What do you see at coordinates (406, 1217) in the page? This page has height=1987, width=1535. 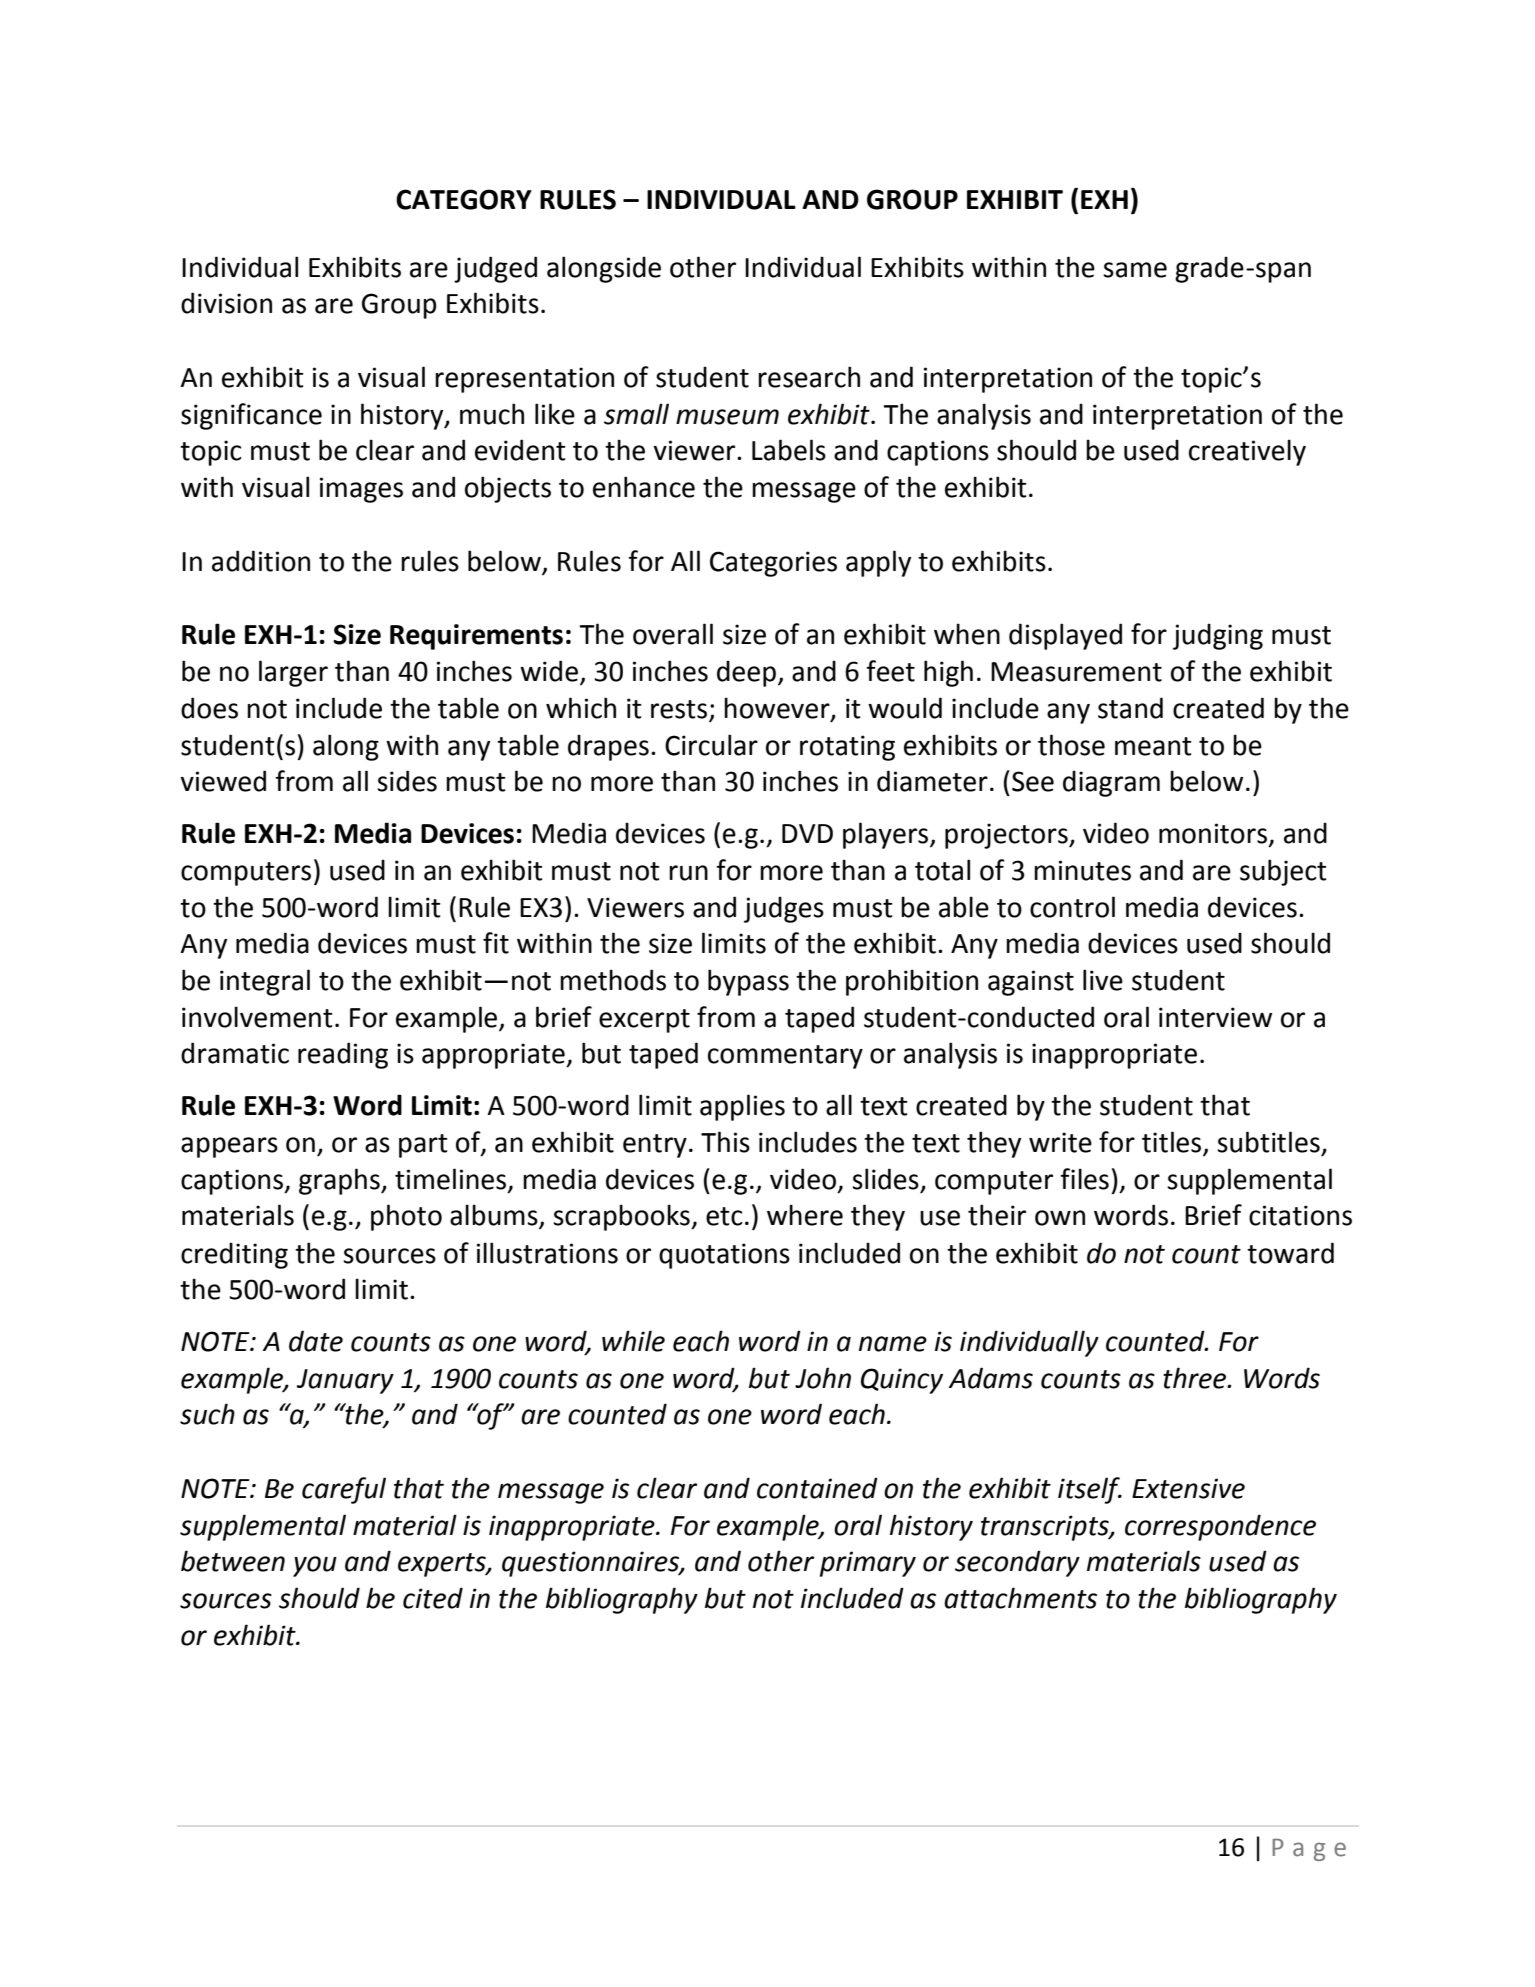 I see `photo` at bounding box center [406, 1217].
